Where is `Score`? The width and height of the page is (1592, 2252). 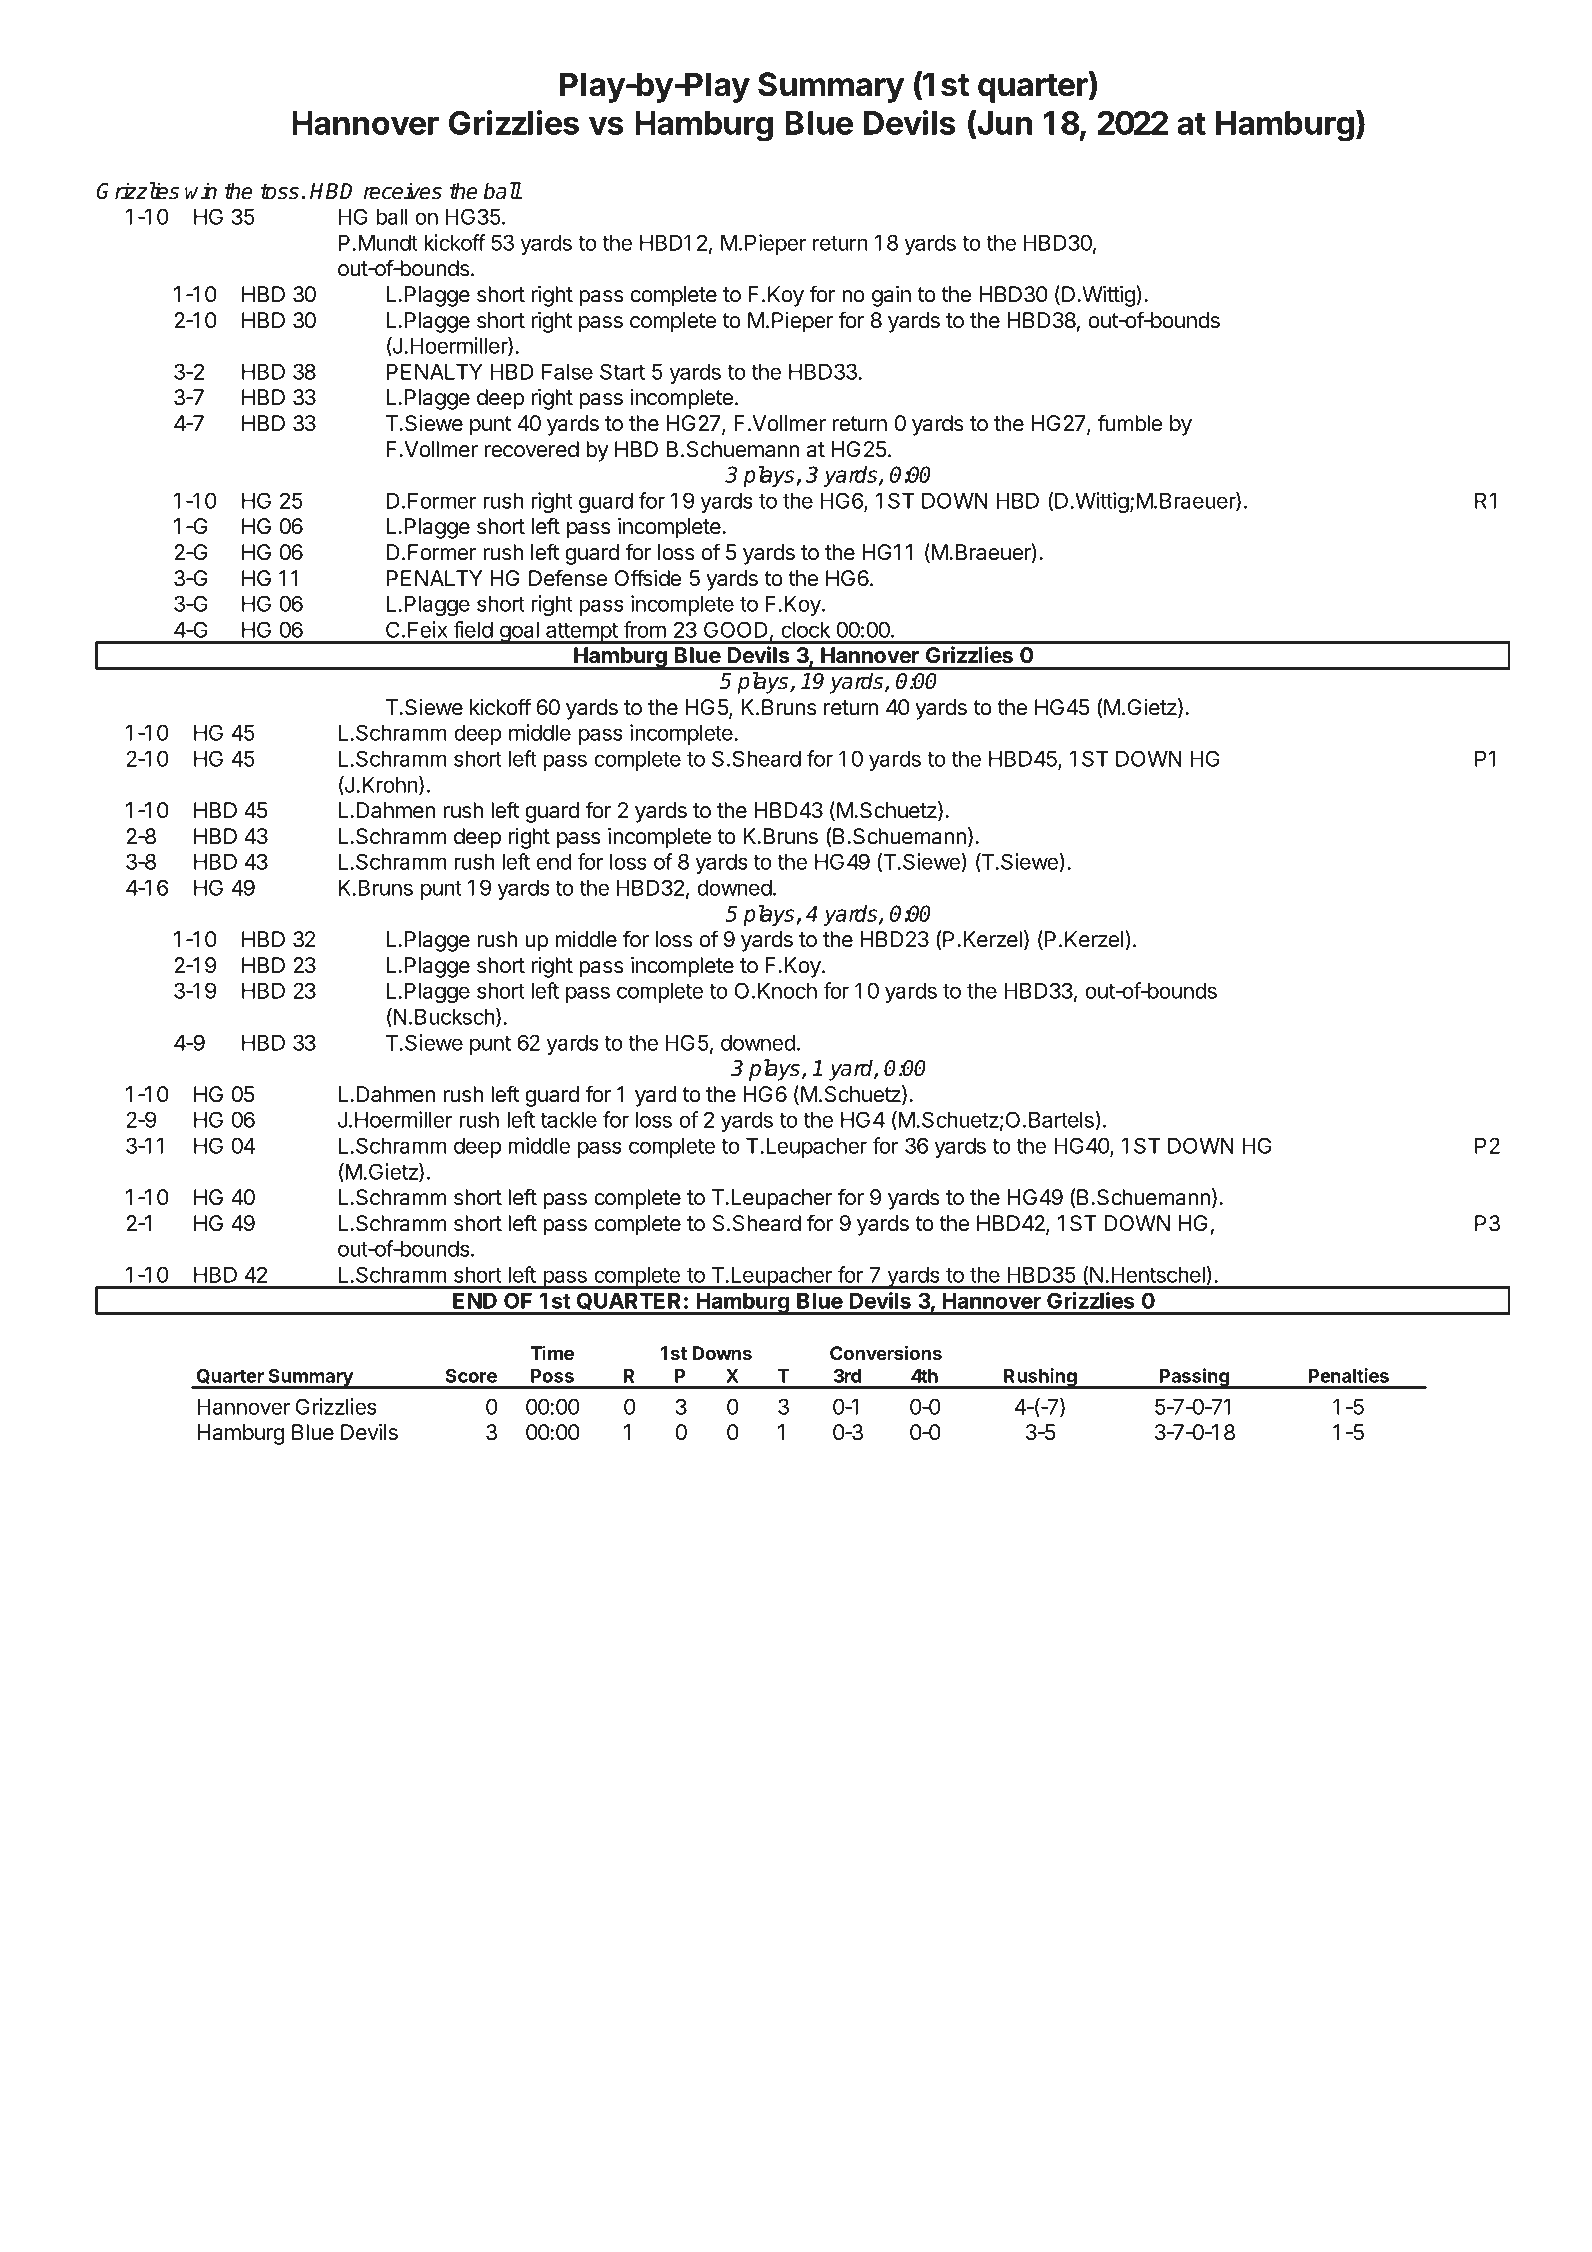
Score is located at coordinates (471, 1375).
